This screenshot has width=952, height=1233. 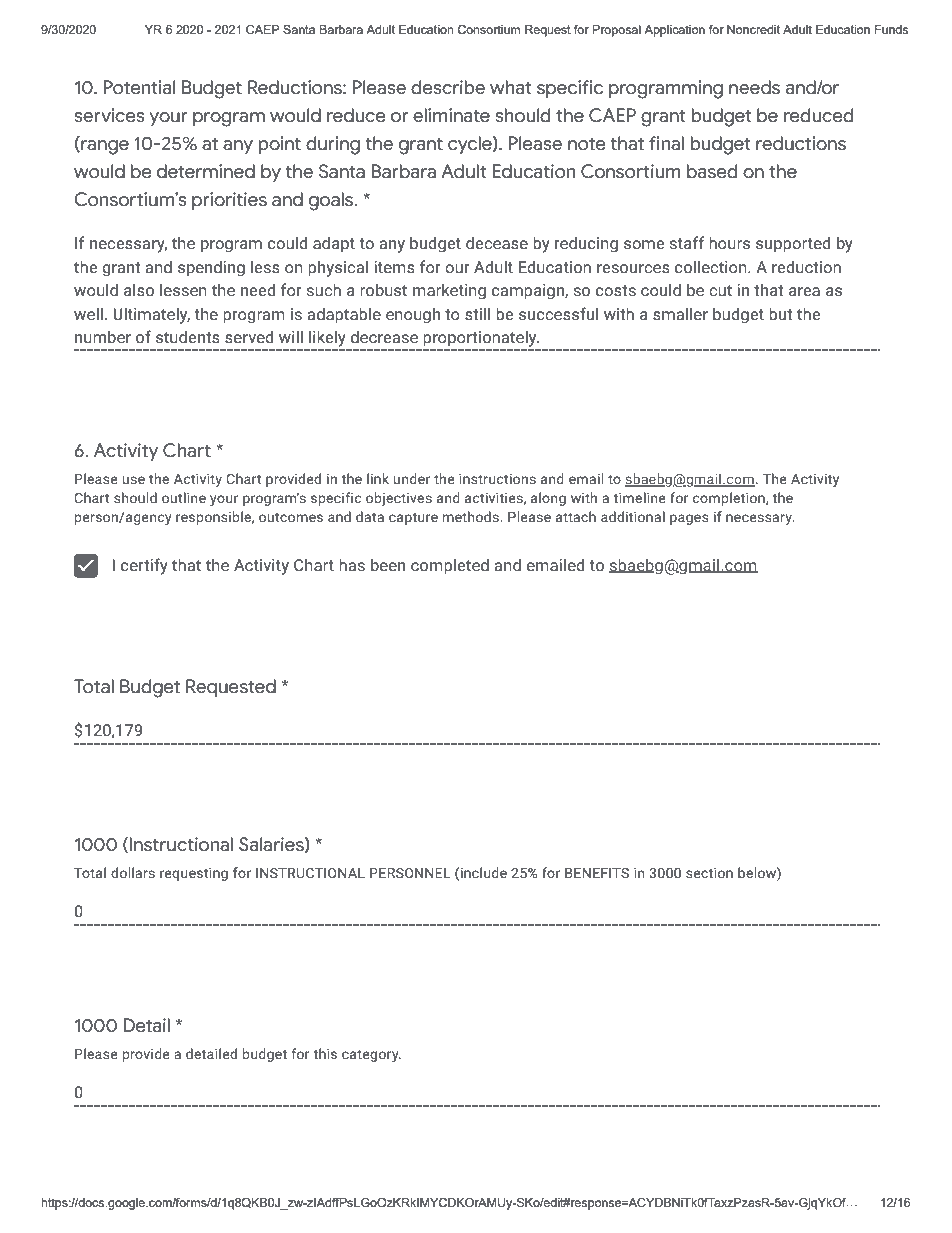 What do you see at coordinates (139, 87) in the screenshot?
I see `Potential` at bounding box center [139, 87].
